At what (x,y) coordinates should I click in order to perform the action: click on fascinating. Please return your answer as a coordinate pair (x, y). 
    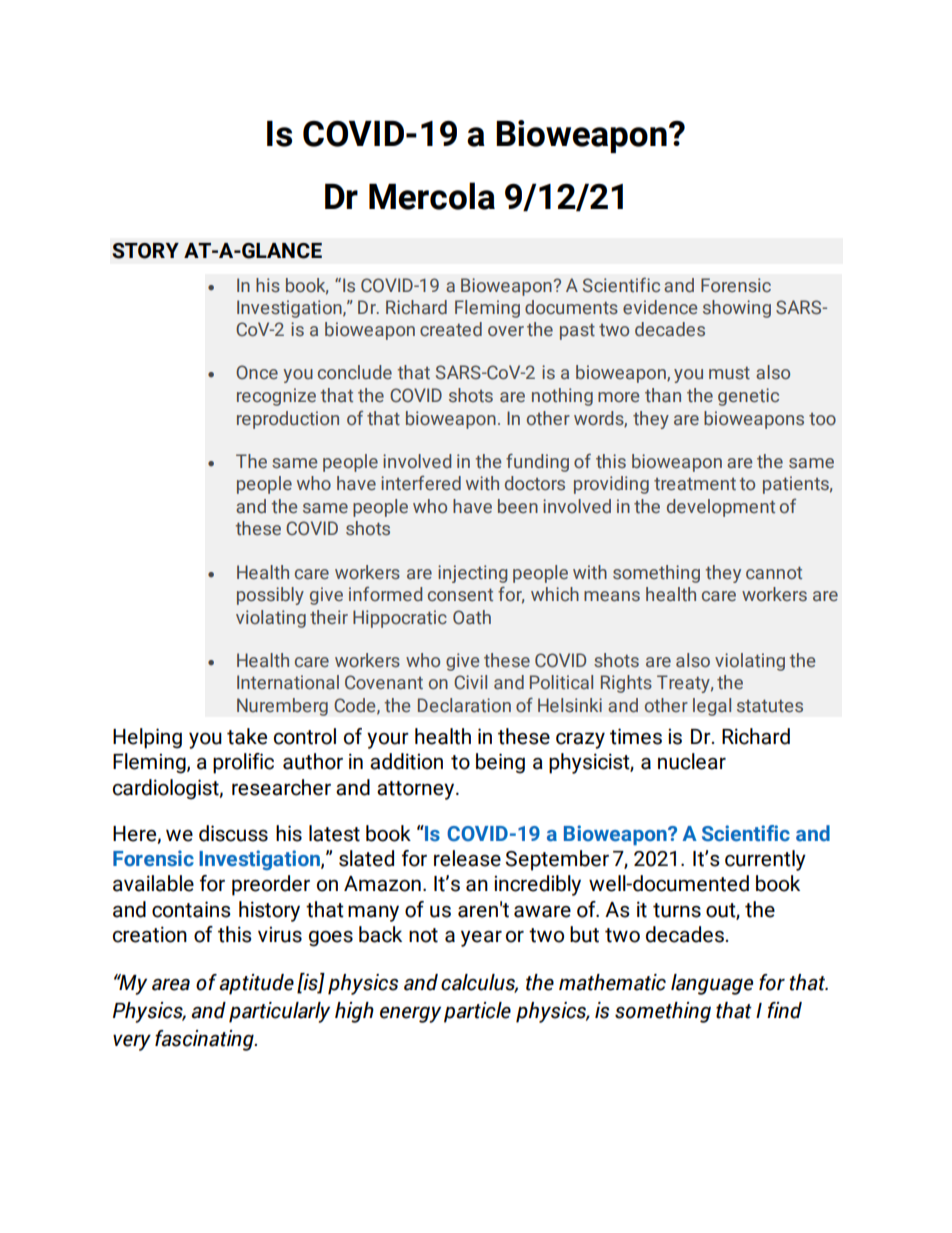
    Looking at the image, I should click on (205, 1040).
